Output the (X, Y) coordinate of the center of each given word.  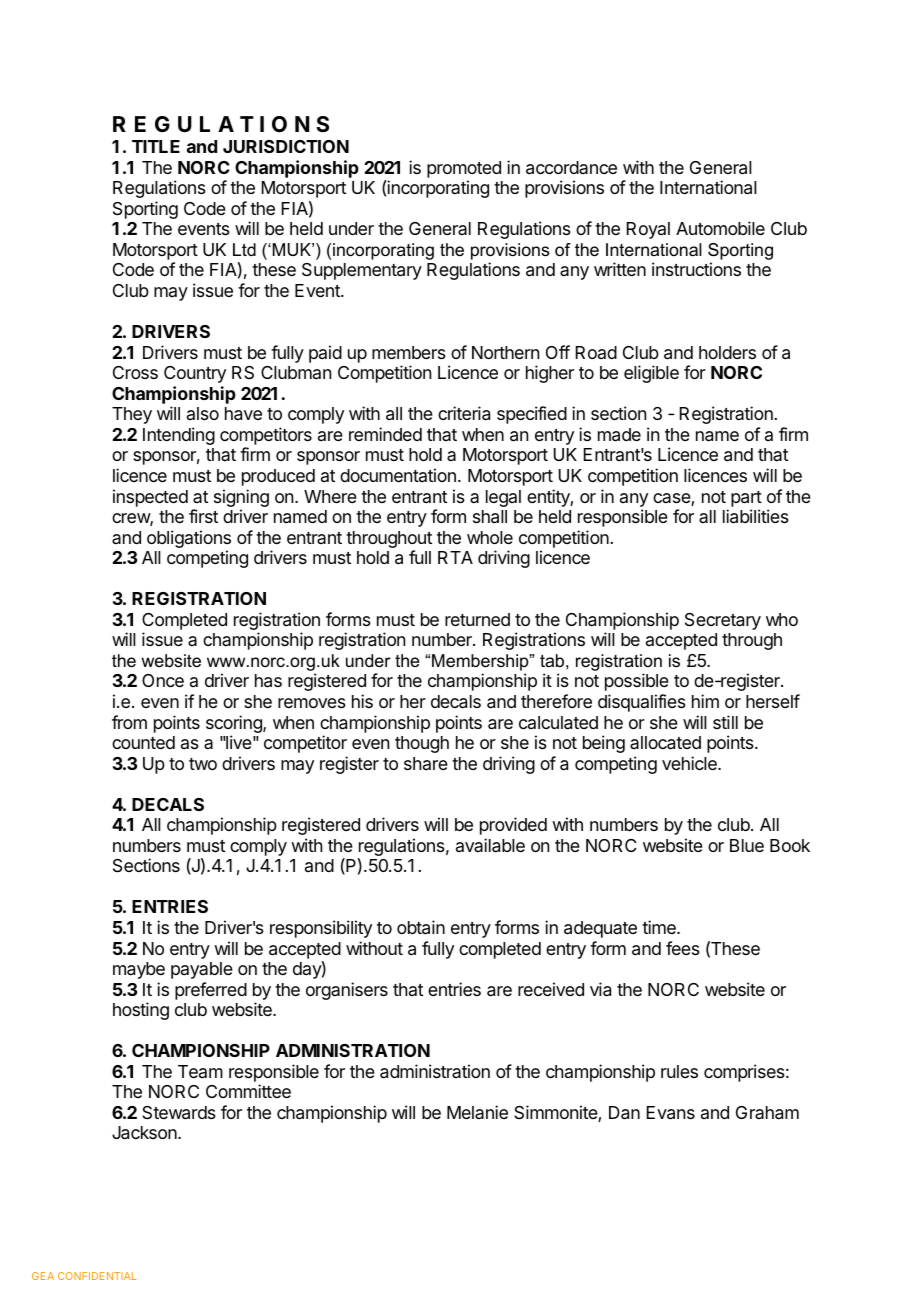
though (422, 744)
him (705, 701)
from (129, 722)
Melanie (477, 1112)
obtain (421, 927)
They (132, 415)
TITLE (156, 146)
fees (683, 948)
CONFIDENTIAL (97, 1276)
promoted (464, 169)
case (672, 499)
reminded (385, 434)
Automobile (720, 228)
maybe (139, 970)
